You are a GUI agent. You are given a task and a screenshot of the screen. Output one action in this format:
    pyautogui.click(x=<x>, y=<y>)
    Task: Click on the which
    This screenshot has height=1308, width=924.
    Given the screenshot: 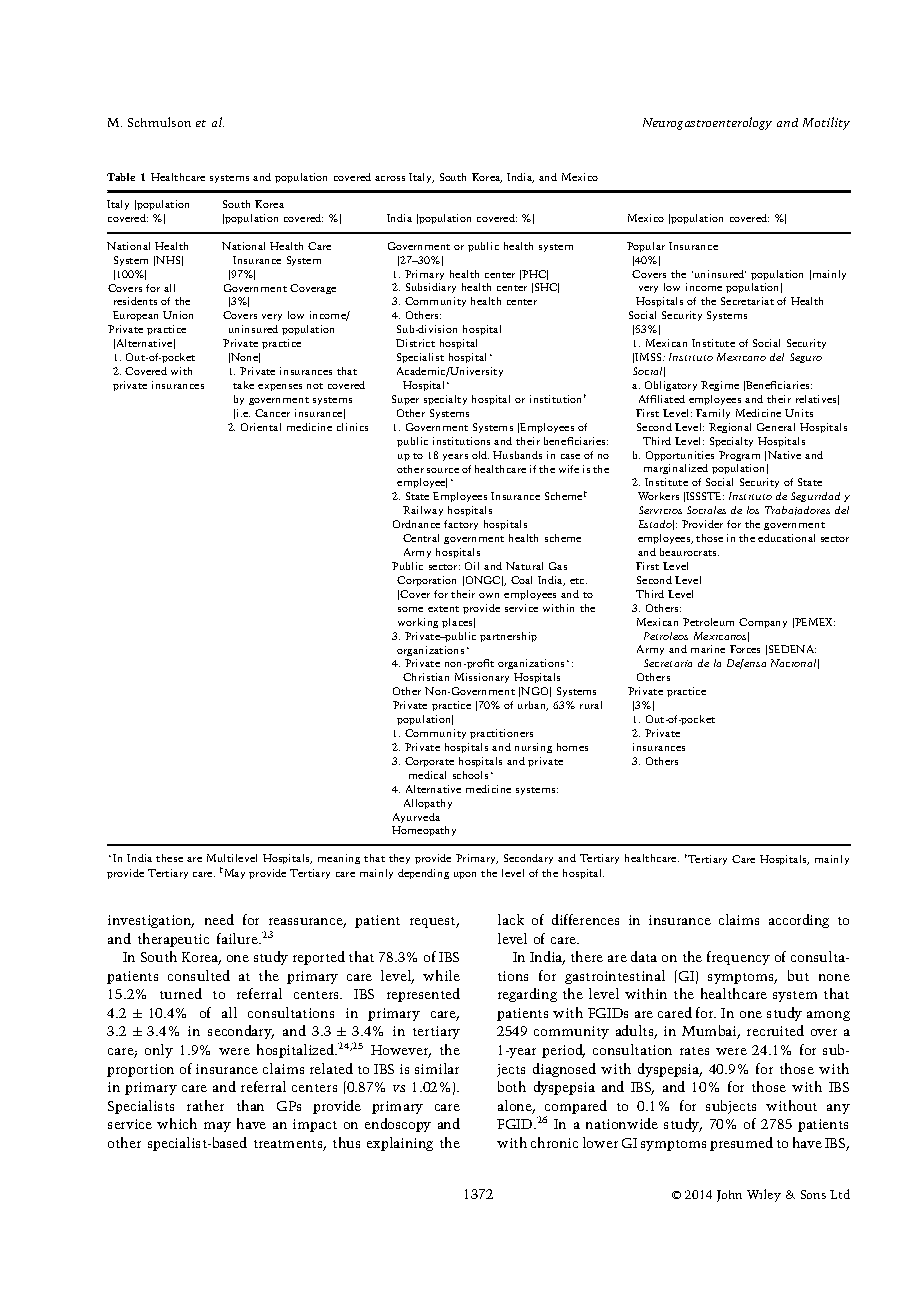 What is the action you would take?
    pyautogui.click(x=177, y=1123)
